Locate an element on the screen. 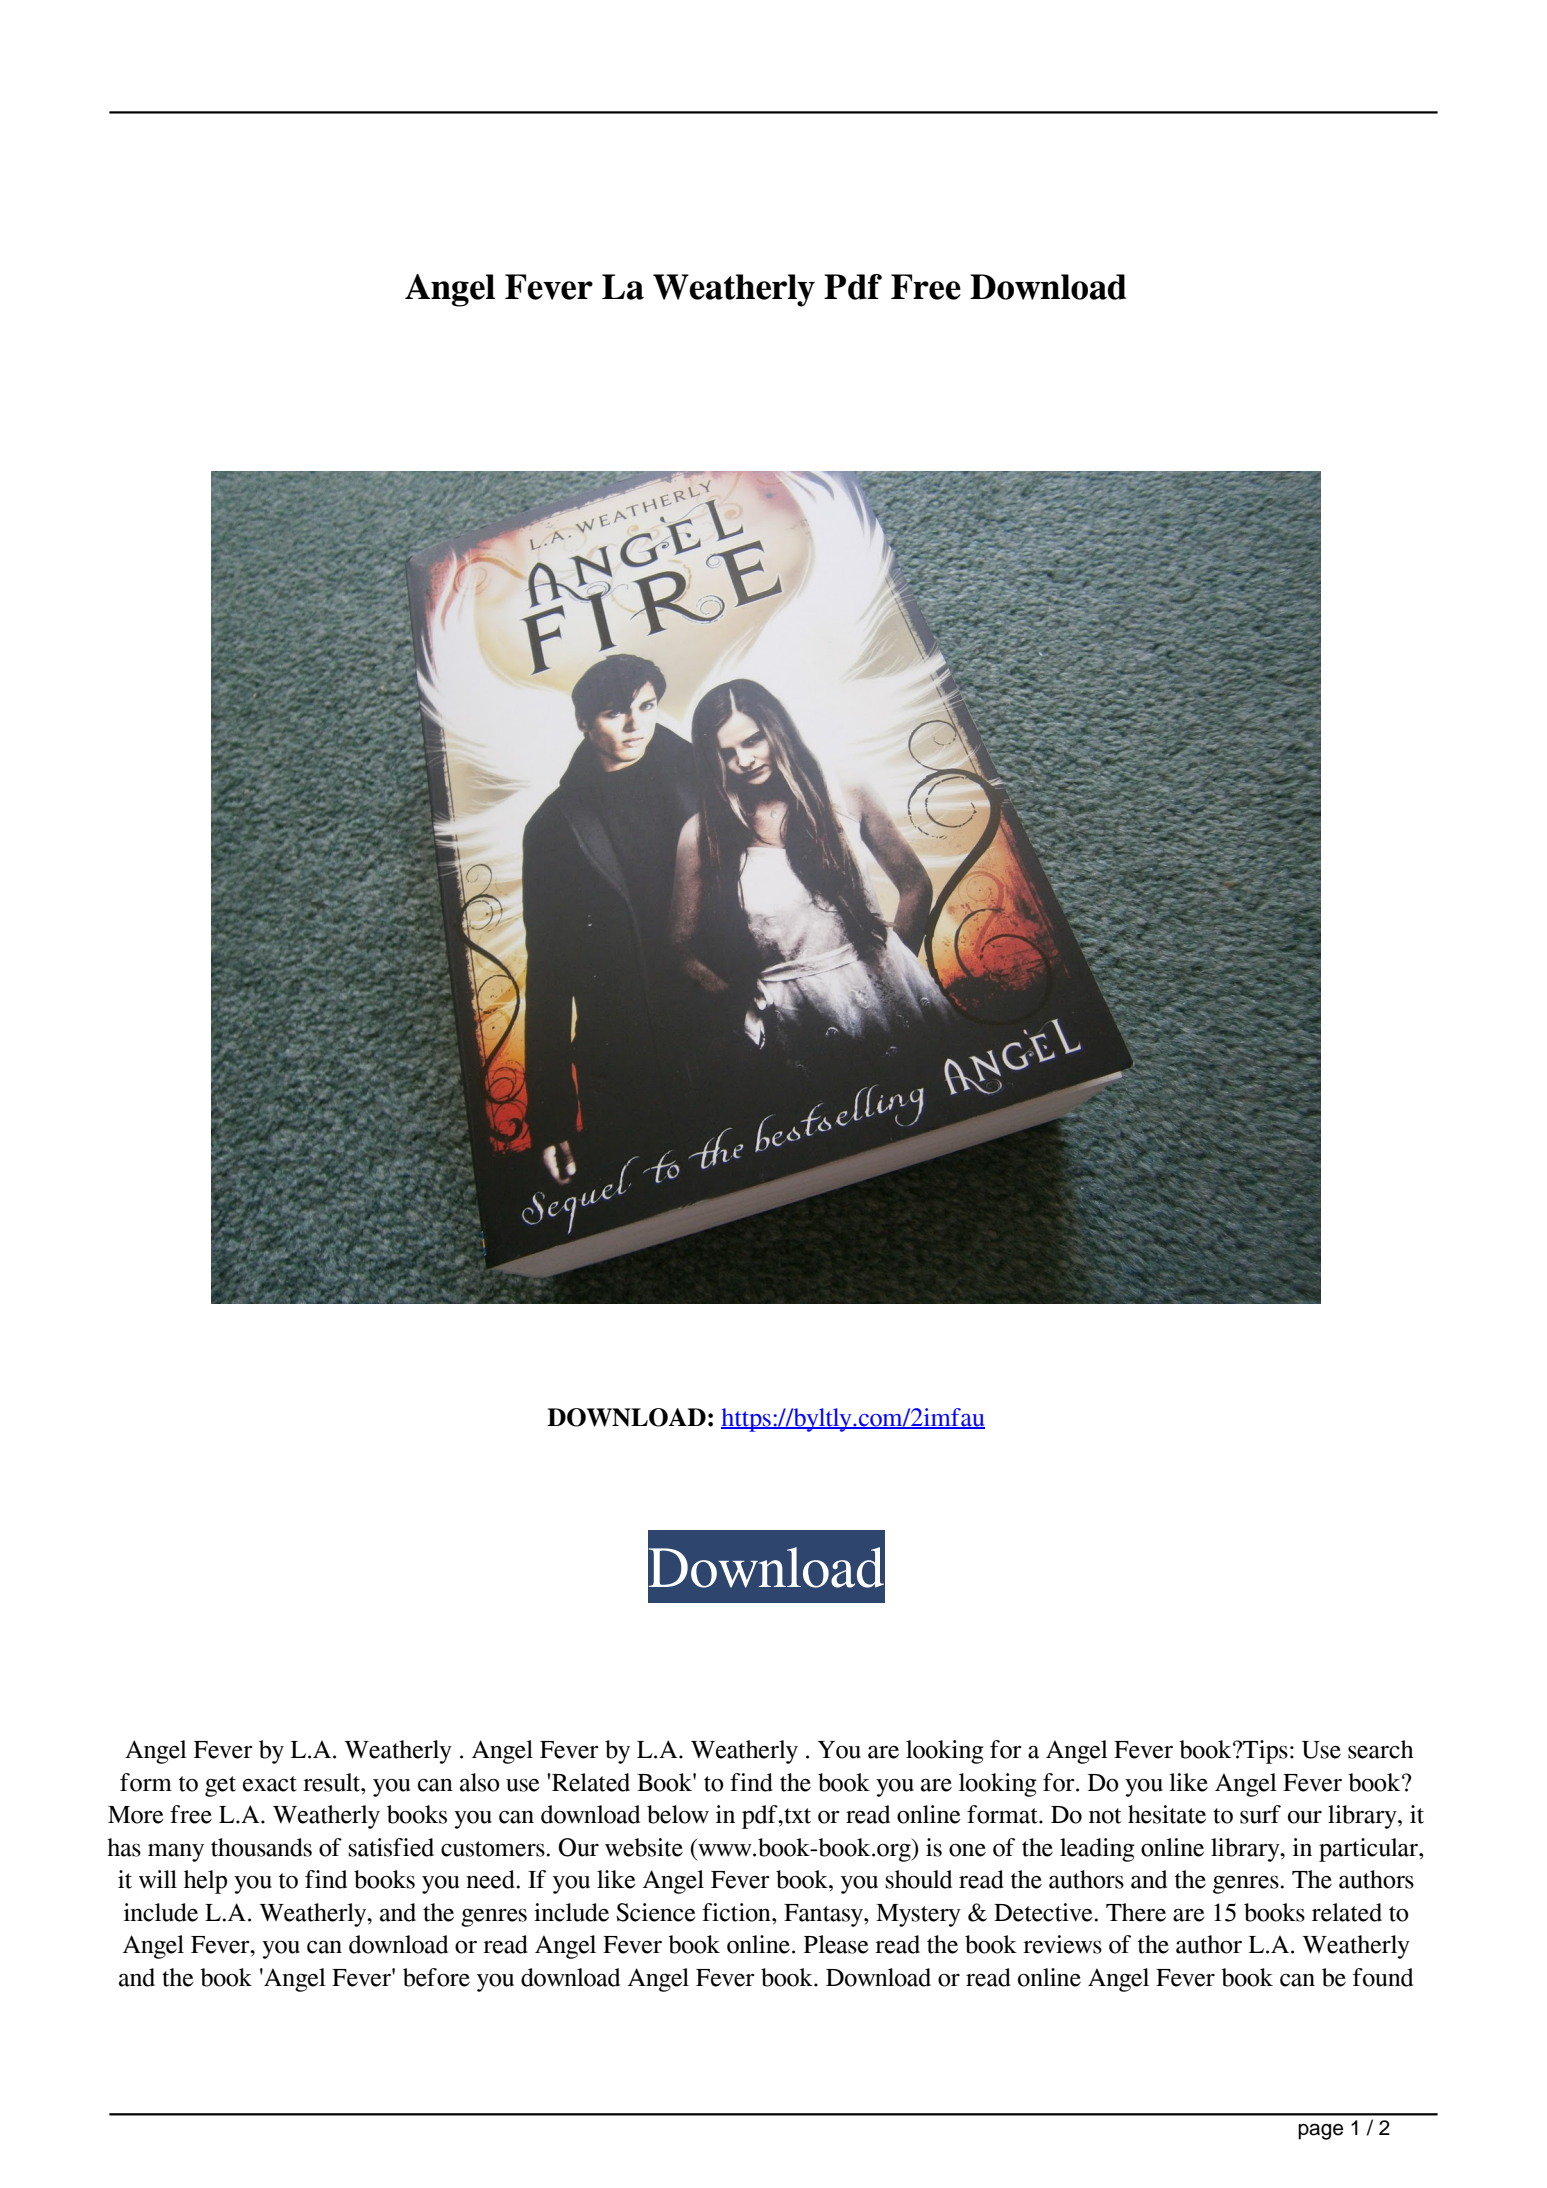 The height and width of the screenshot is (2188, 1547). should is located at coordinates (919, 1879).
